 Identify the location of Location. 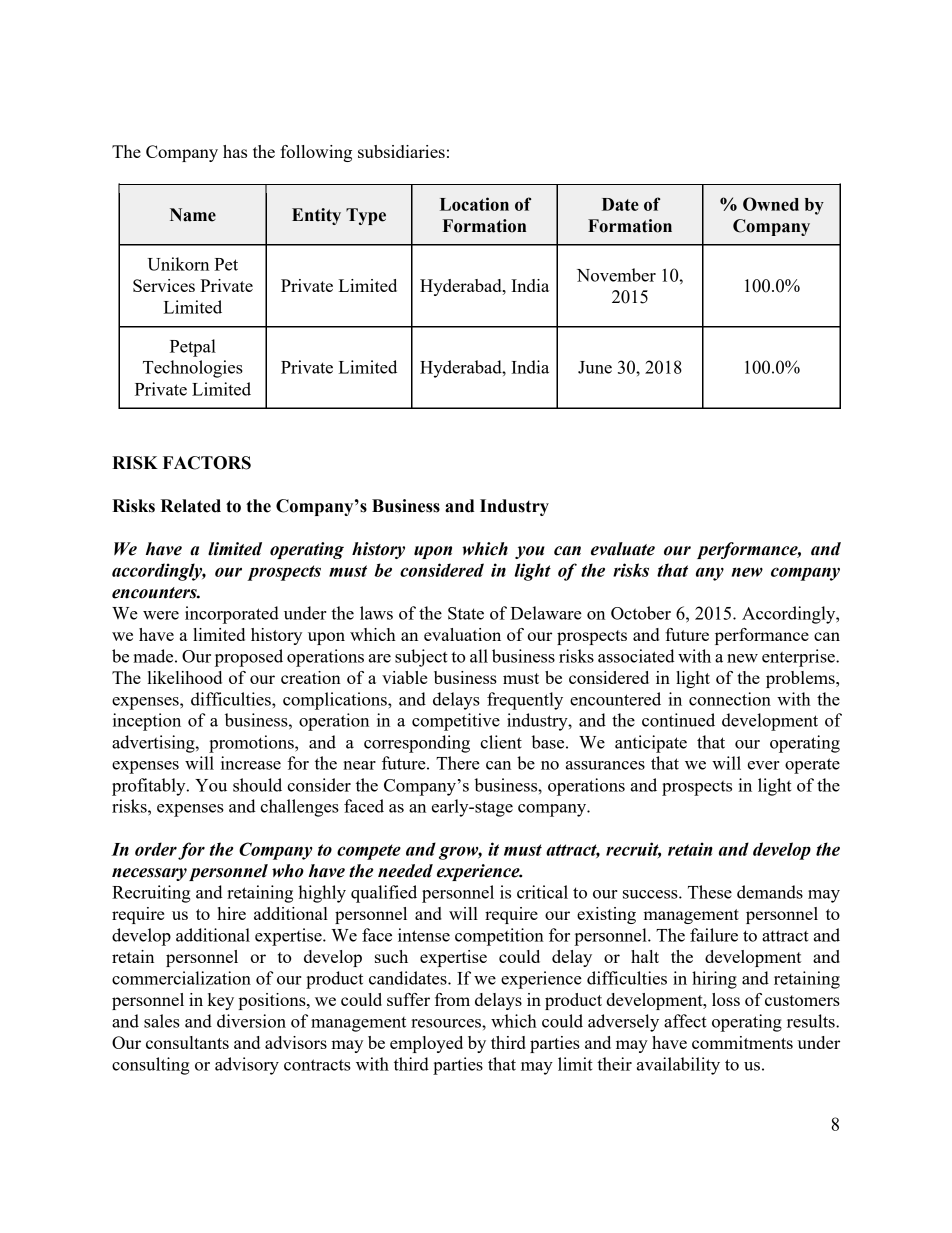
(474, 204).
